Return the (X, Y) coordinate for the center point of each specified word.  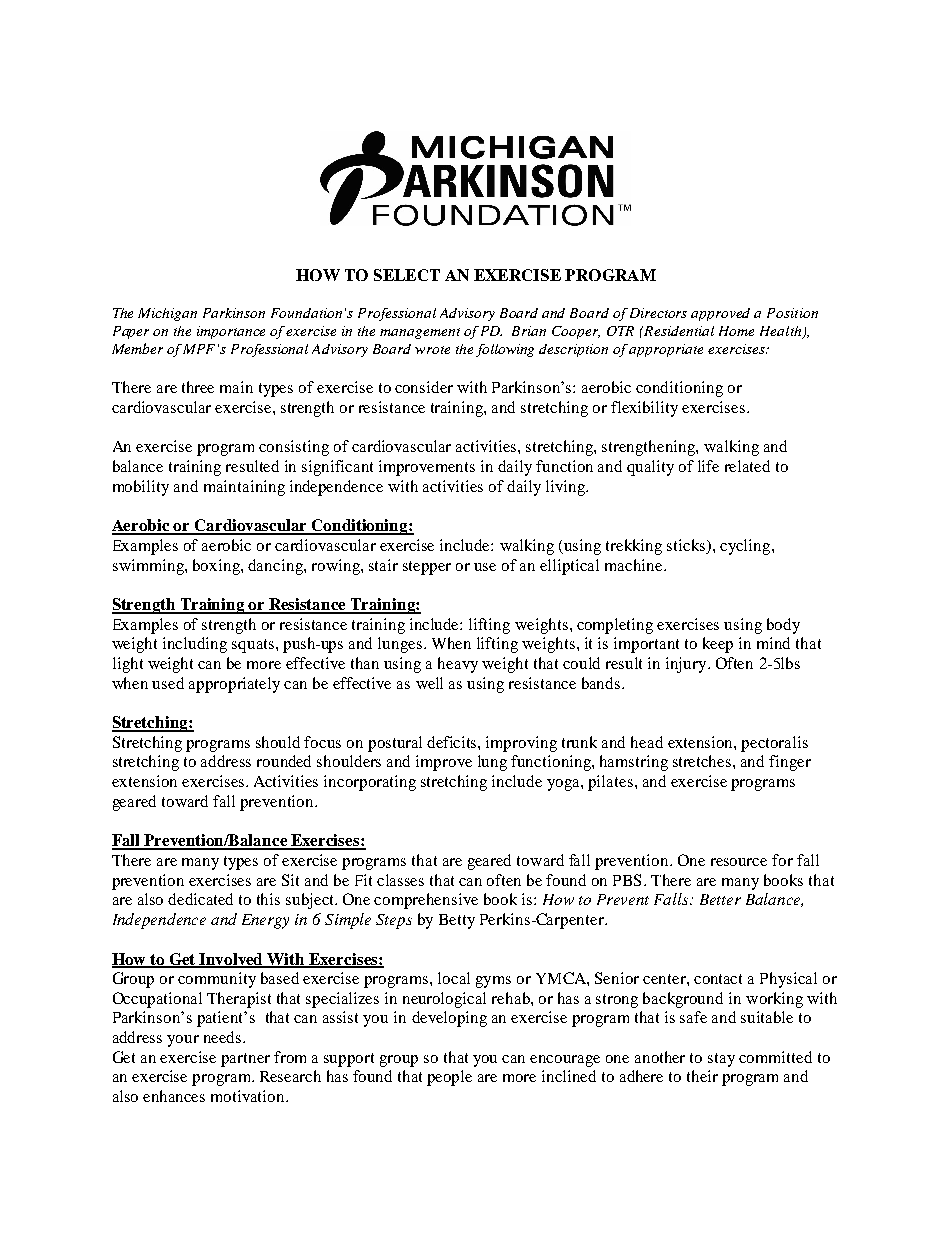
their (702, 1076)
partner (245, 1060)
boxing (217, 567)
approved (720, 314)
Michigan (167, 314)
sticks (687, 545)
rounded (284, 761)
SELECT (407, 275)
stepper (427, 568)
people (449, 1078)
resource (739, 862)
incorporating (370, 783)
